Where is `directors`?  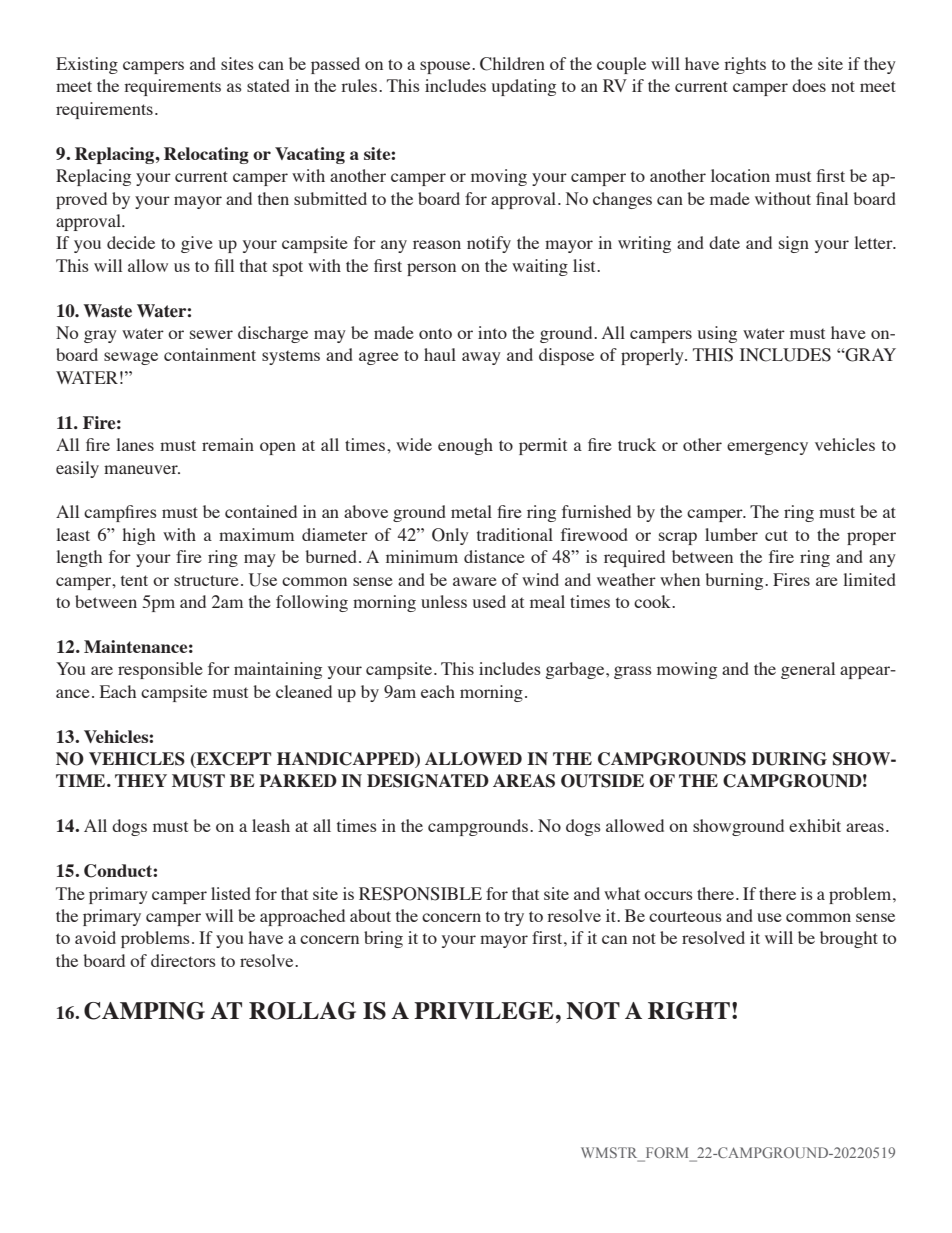 directors is located at coordinates (183, 960).
